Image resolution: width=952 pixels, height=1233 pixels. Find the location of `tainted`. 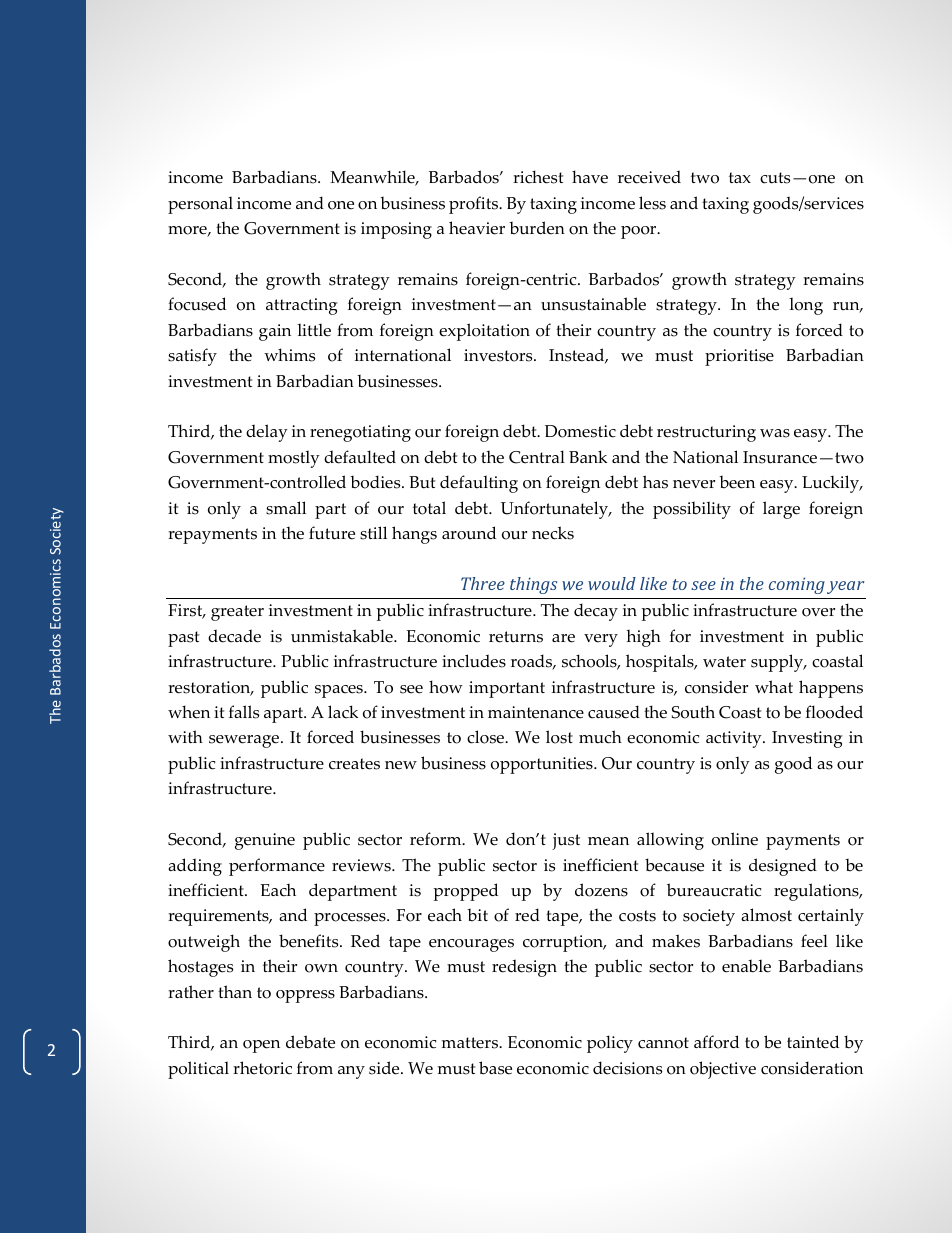

tainted is located at coordinates (813, 1042).
